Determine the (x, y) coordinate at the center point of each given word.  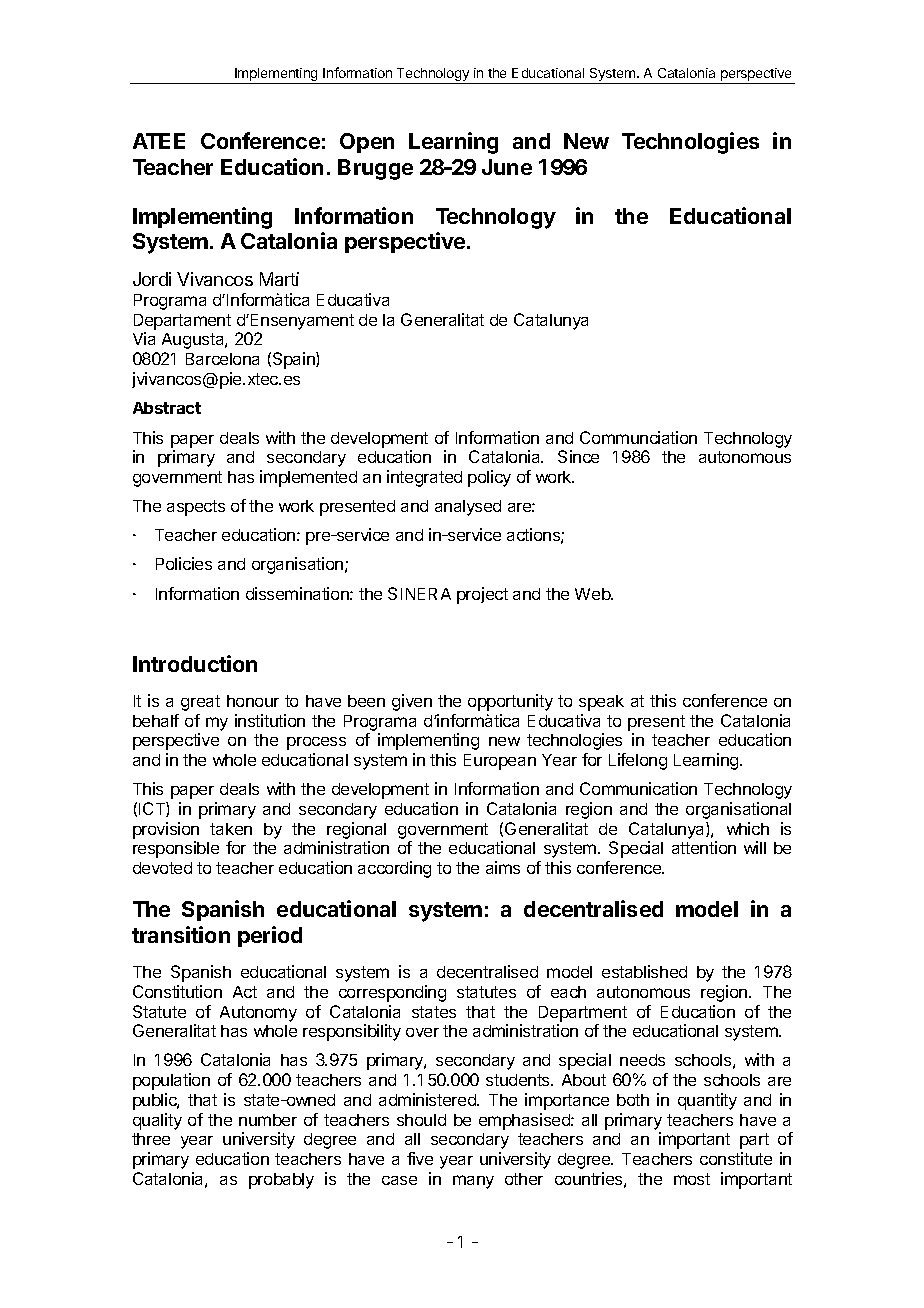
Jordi (152, 279)
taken (231, 829)
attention (704, 847)
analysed (468, 508)
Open (367, 143)
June (507, 167)
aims (503, 867)
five (420, 1158)
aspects (196, 508)
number (268, 1120)
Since (578, 456)
